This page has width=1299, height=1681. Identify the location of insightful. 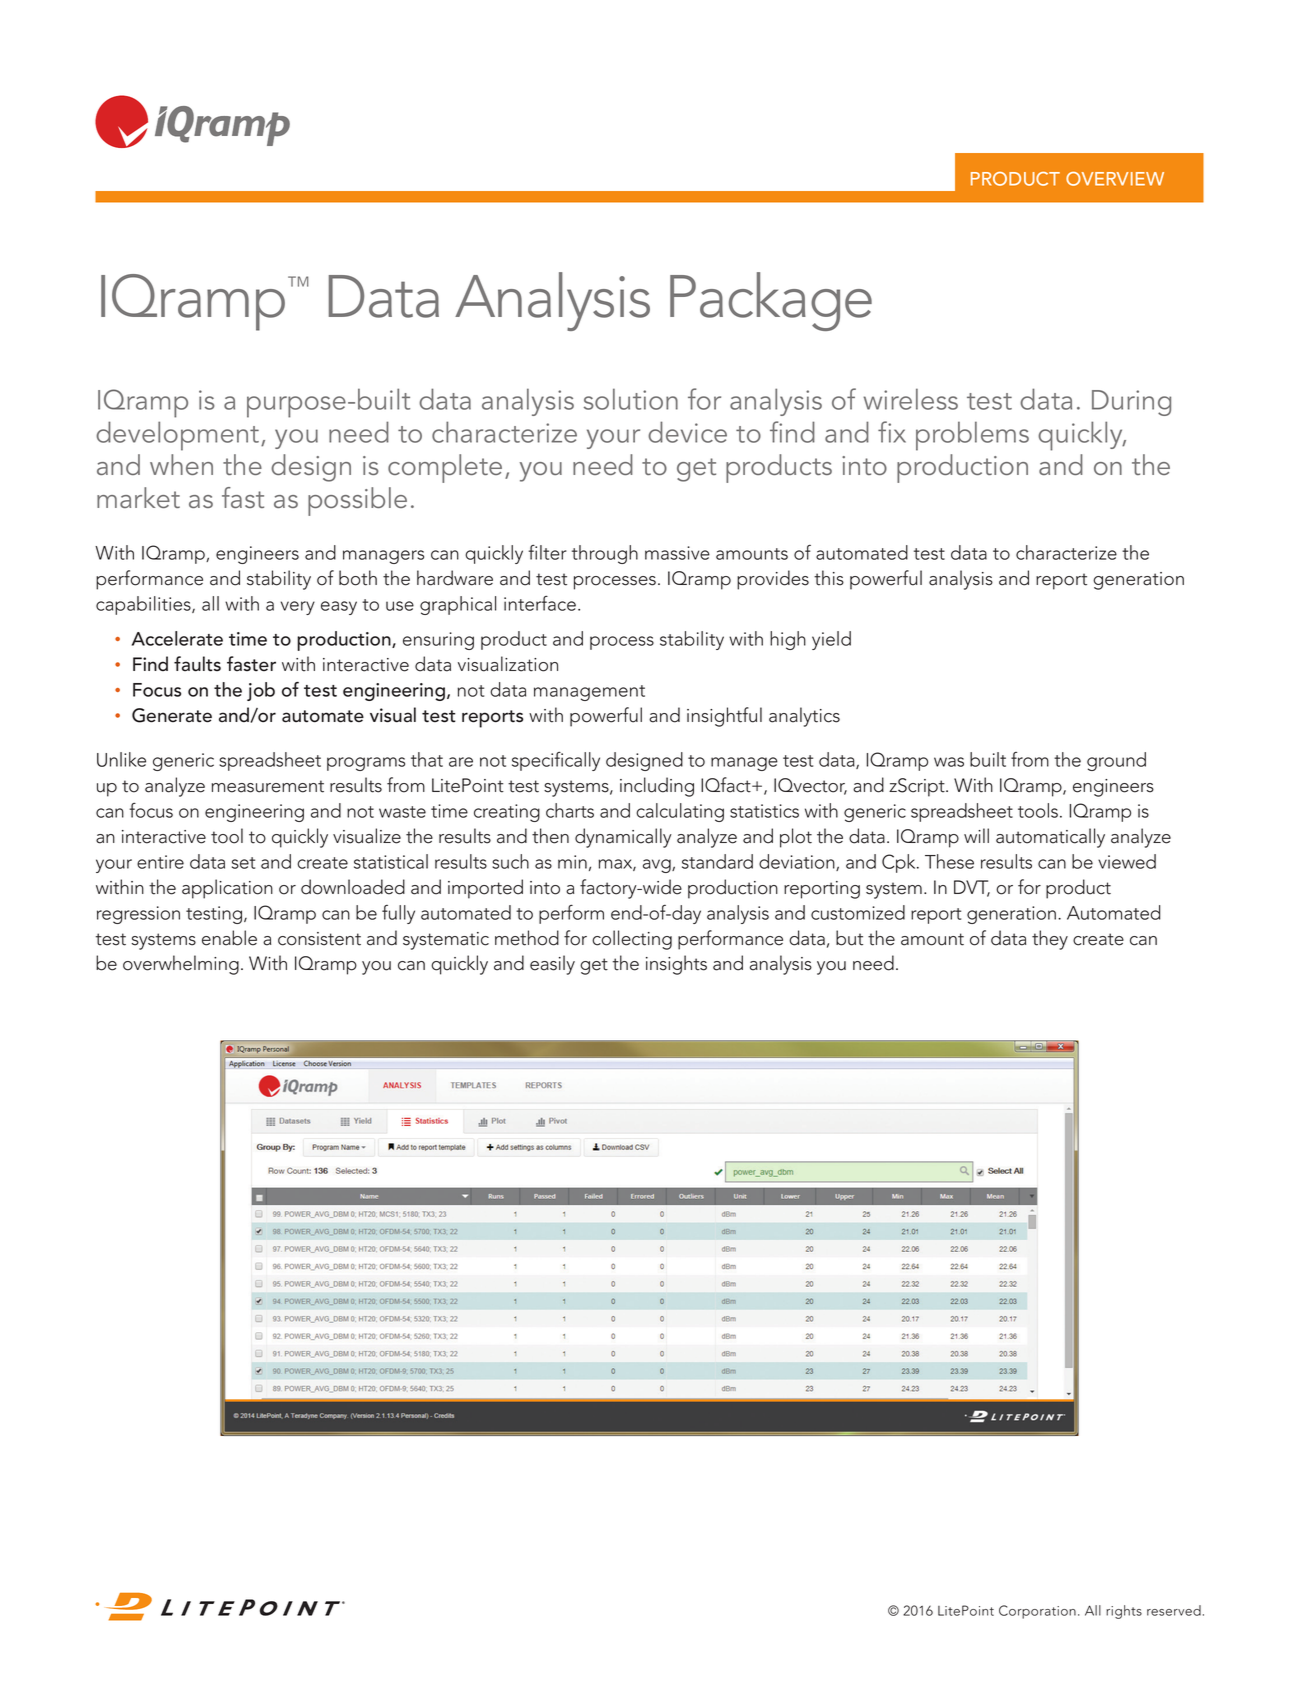
(724, 717).
